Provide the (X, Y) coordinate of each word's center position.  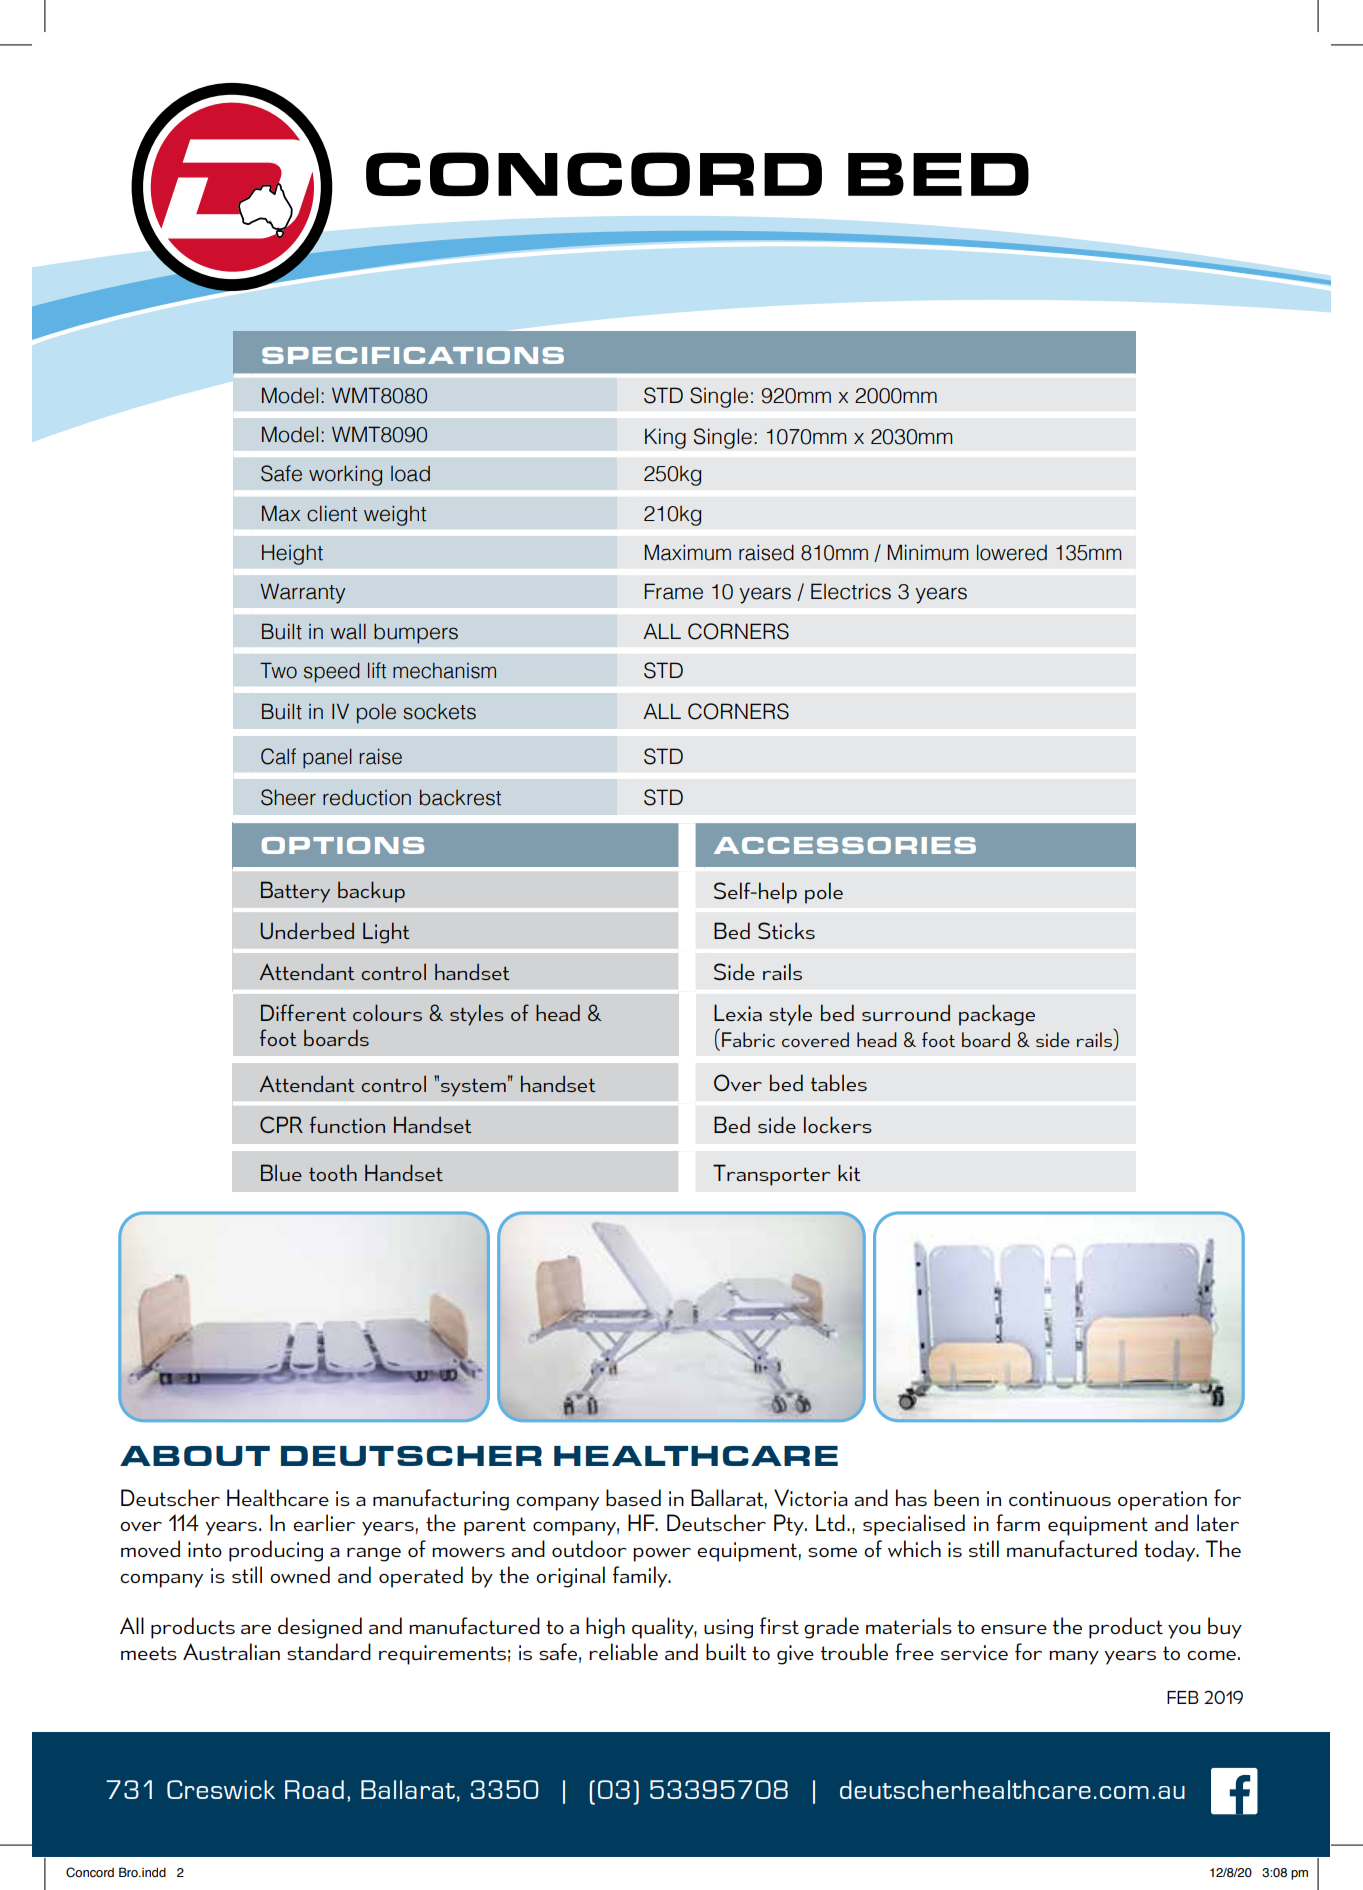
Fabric (748, 1039)
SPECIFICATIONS (413, 355)
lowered (1012, 552)
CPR (281, 1124)
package (997, 1015)
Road (314, 1789)
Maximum (688, 552)
